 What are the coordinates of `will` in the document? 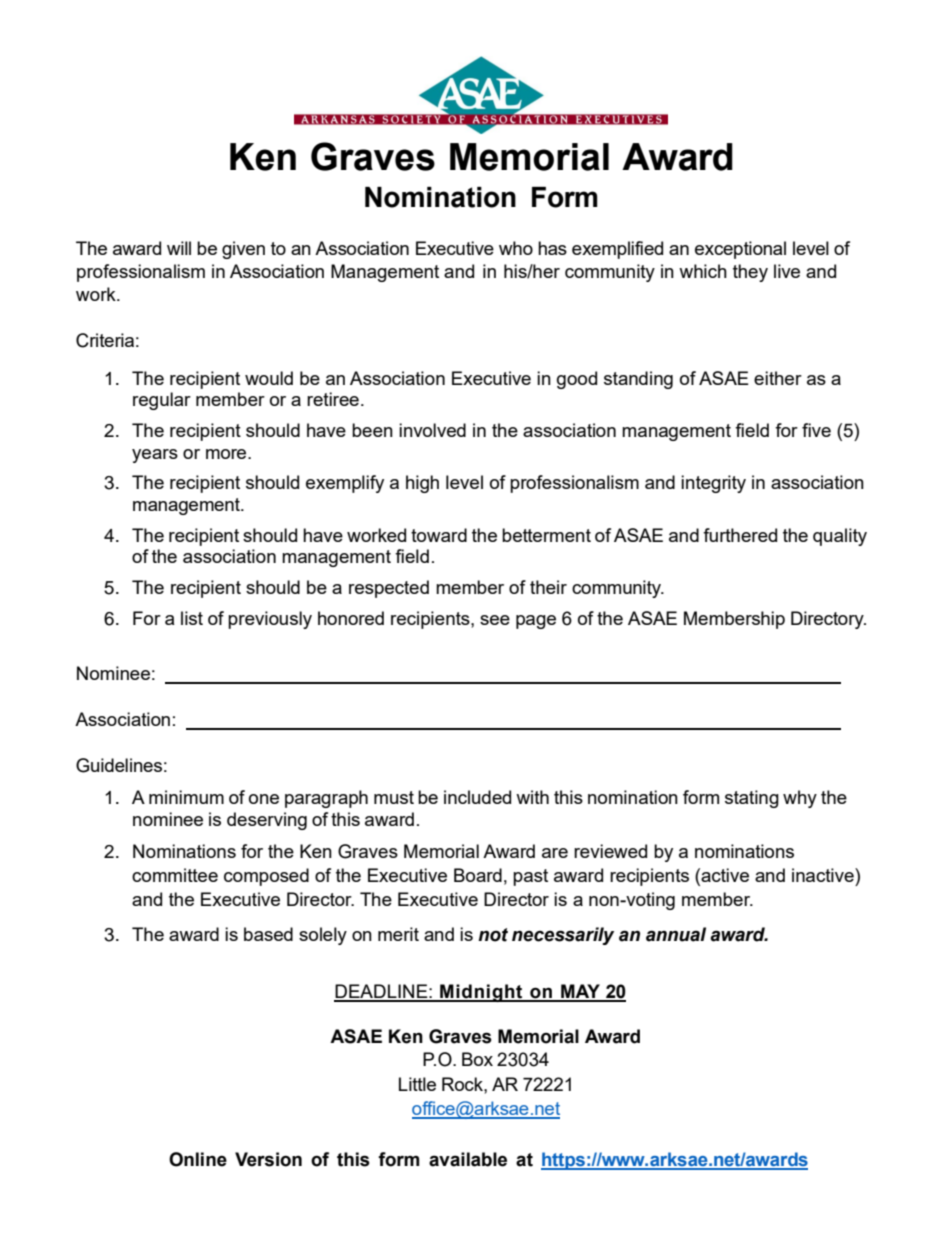 It's located at (179, 248).
